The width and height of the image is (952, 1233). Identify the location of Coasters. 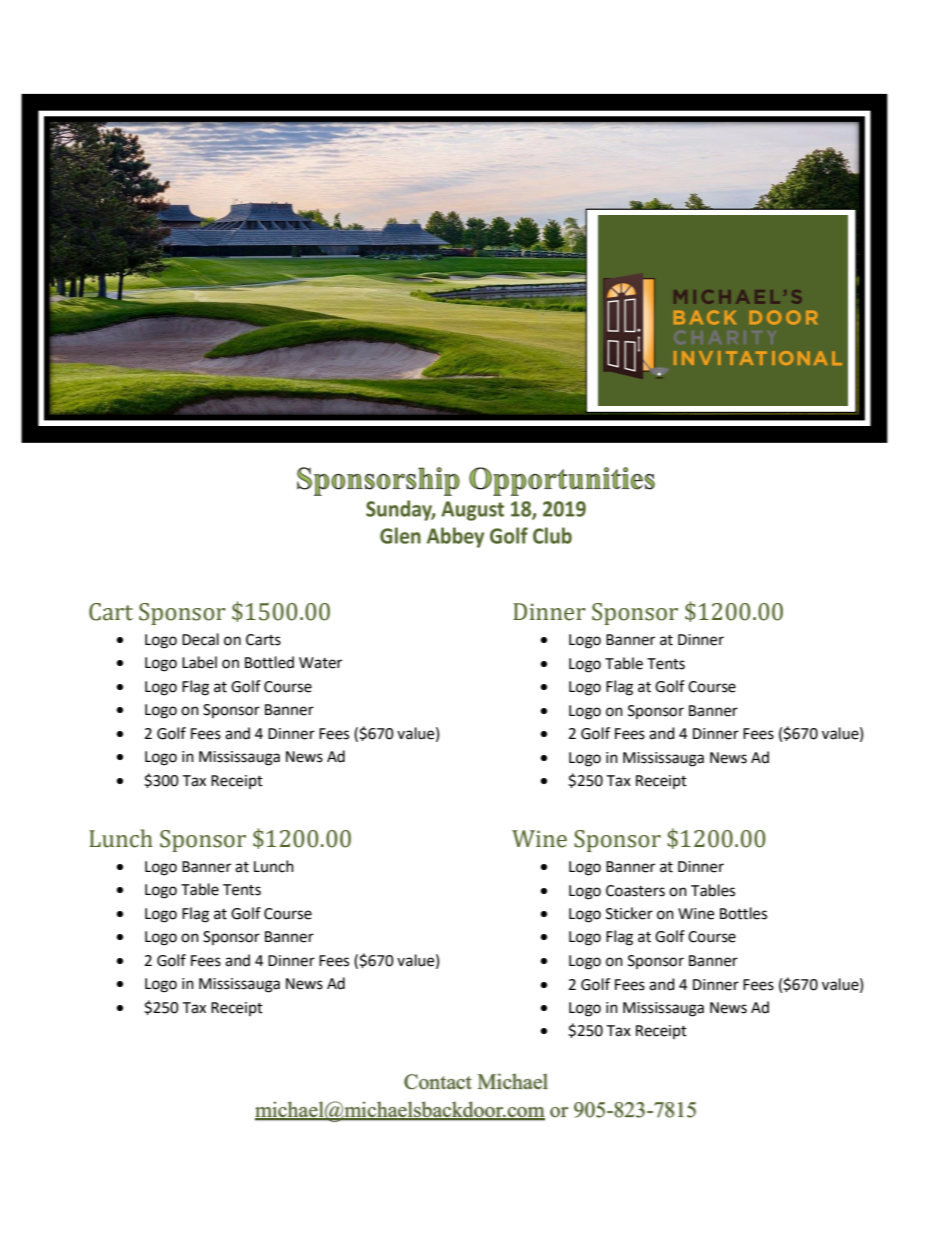
(635, 891).
